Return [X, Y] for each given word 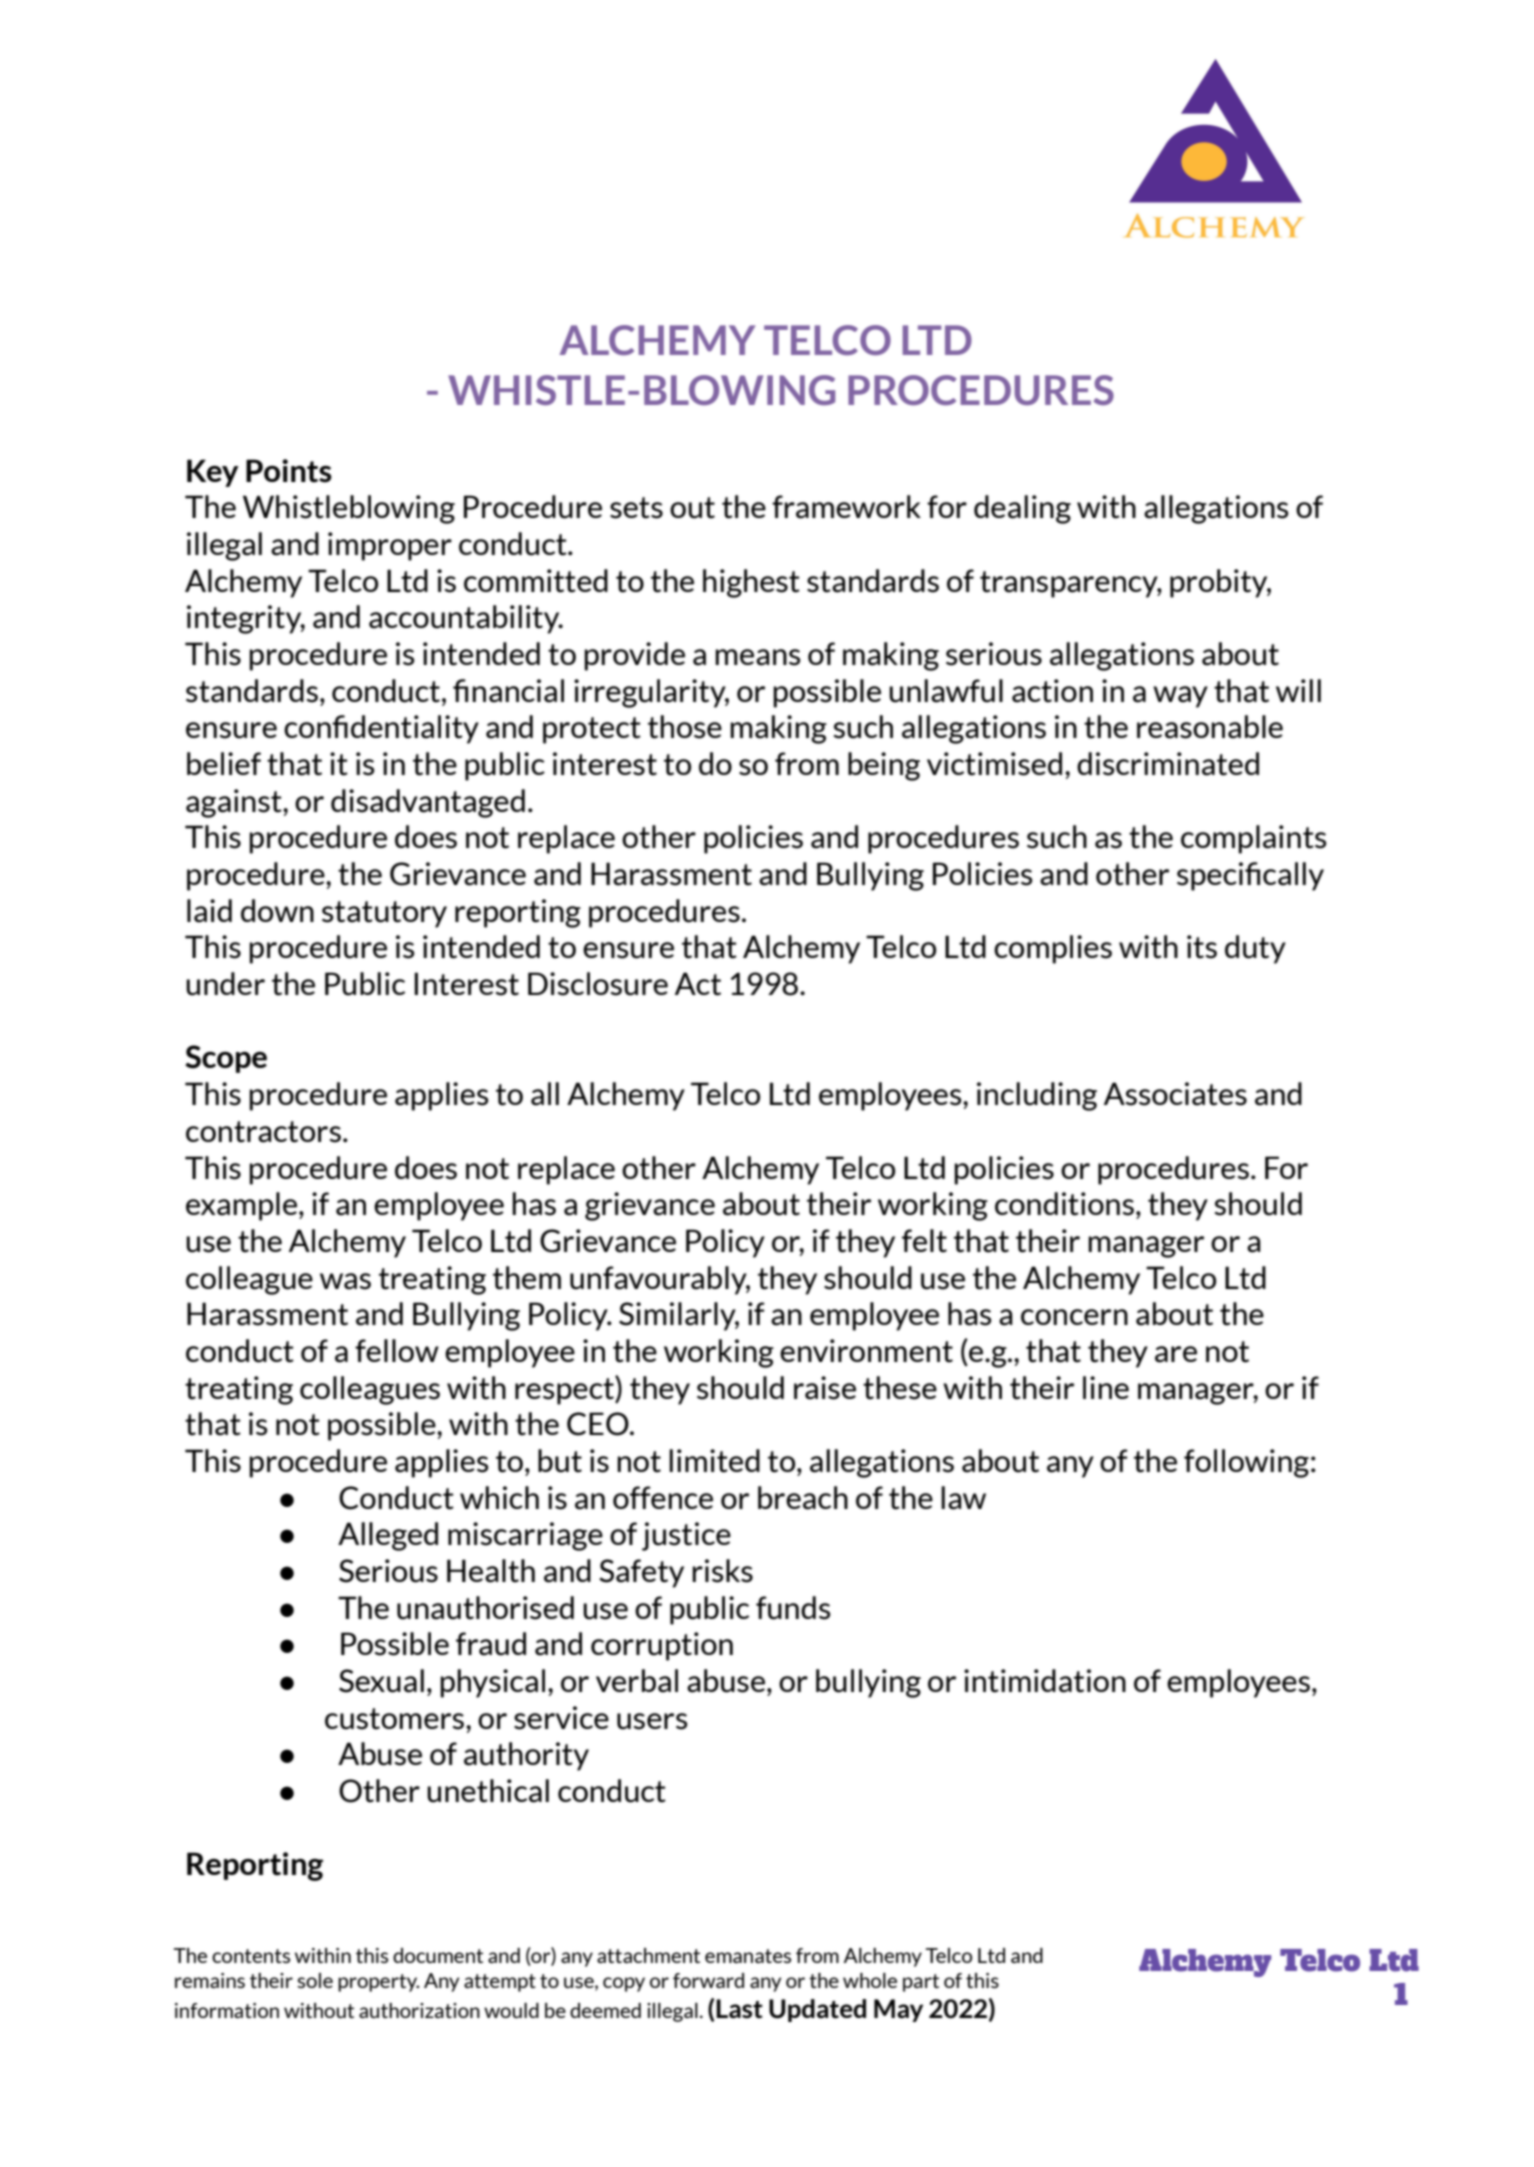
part [921, 1983]
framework [846, 507]
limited [714, 1461]
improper [390, 546]
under [225, 984]
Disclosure [598, 984]
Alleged [388, 1536]
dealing [1022, 509]
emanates [748, 1956]
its [1202, 947]
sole [315, 1980]
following [1246, 1463]
